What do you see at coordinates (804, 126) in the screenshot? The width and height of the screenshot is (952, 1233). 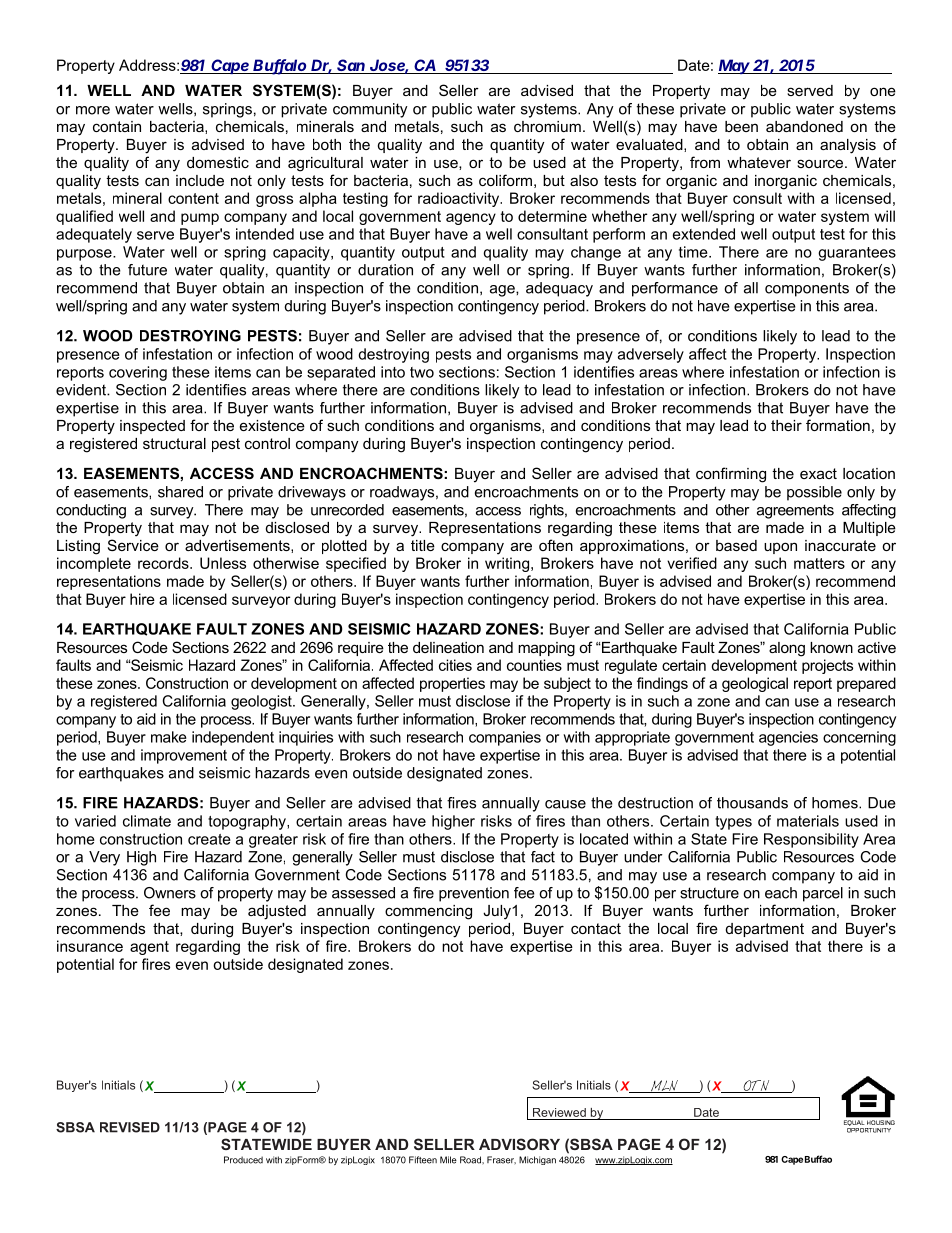 I see `abandoned` at bounding box center [804, 126].
